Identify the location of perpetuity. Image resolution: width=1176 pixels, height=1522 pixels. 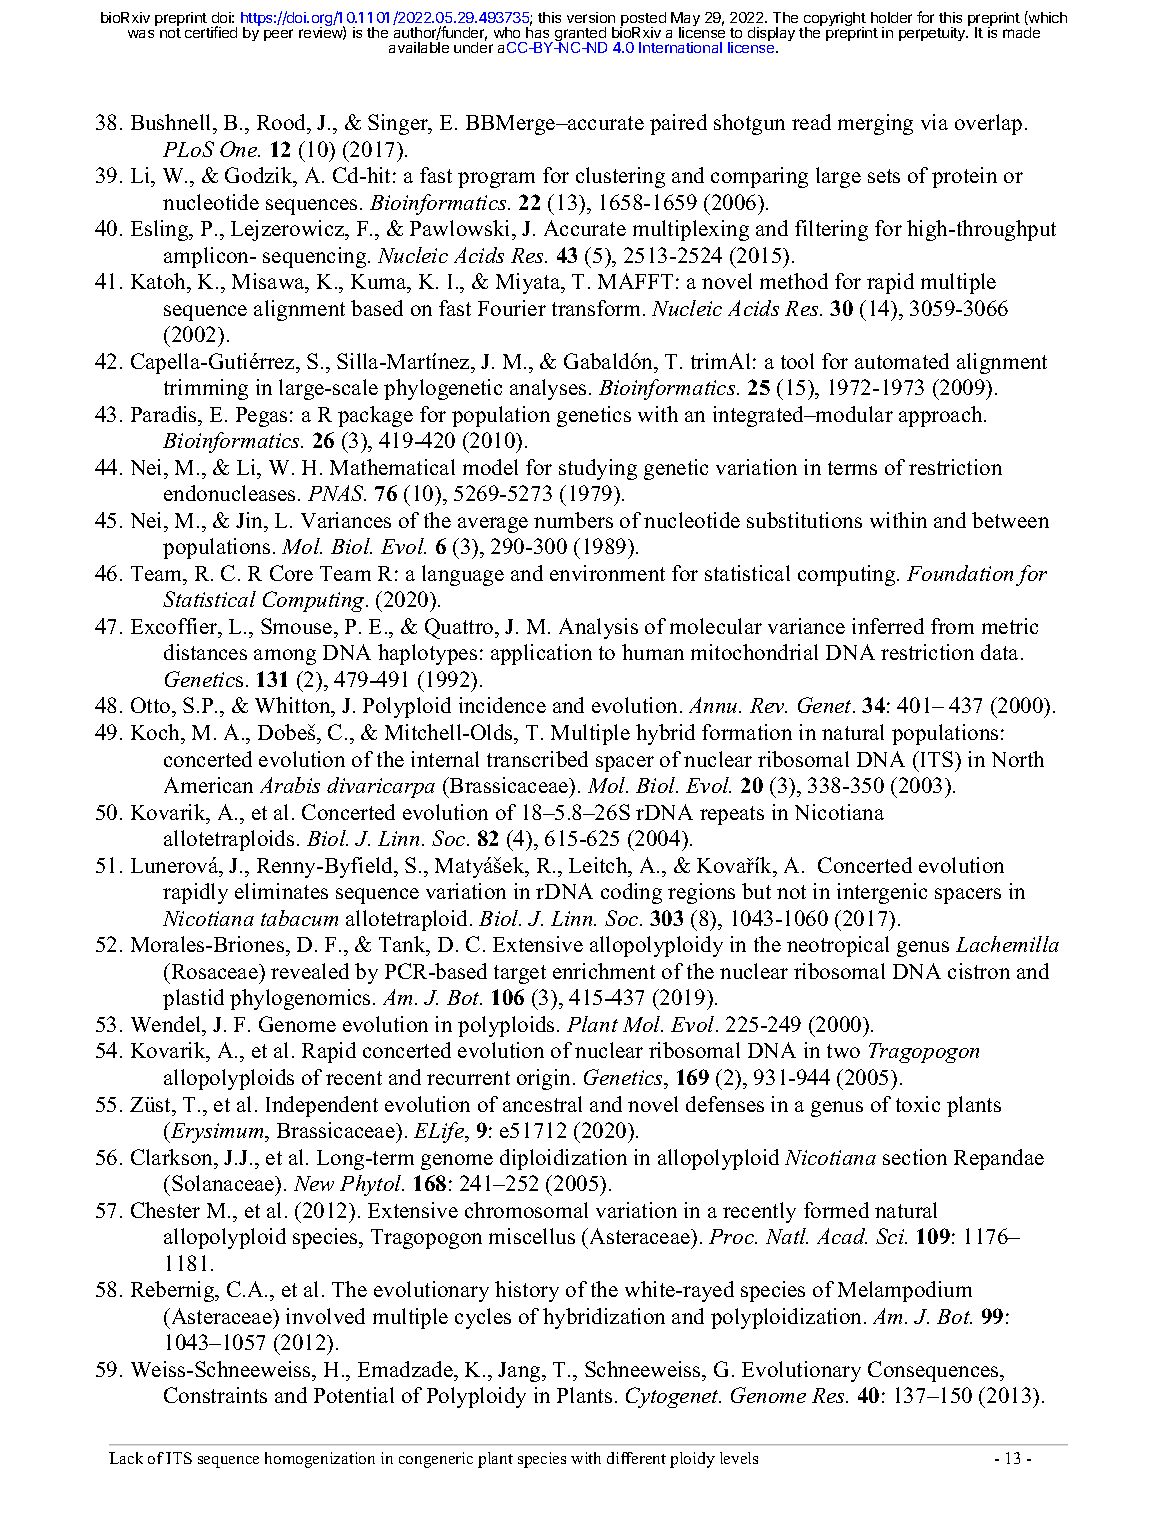
(933, 34).
